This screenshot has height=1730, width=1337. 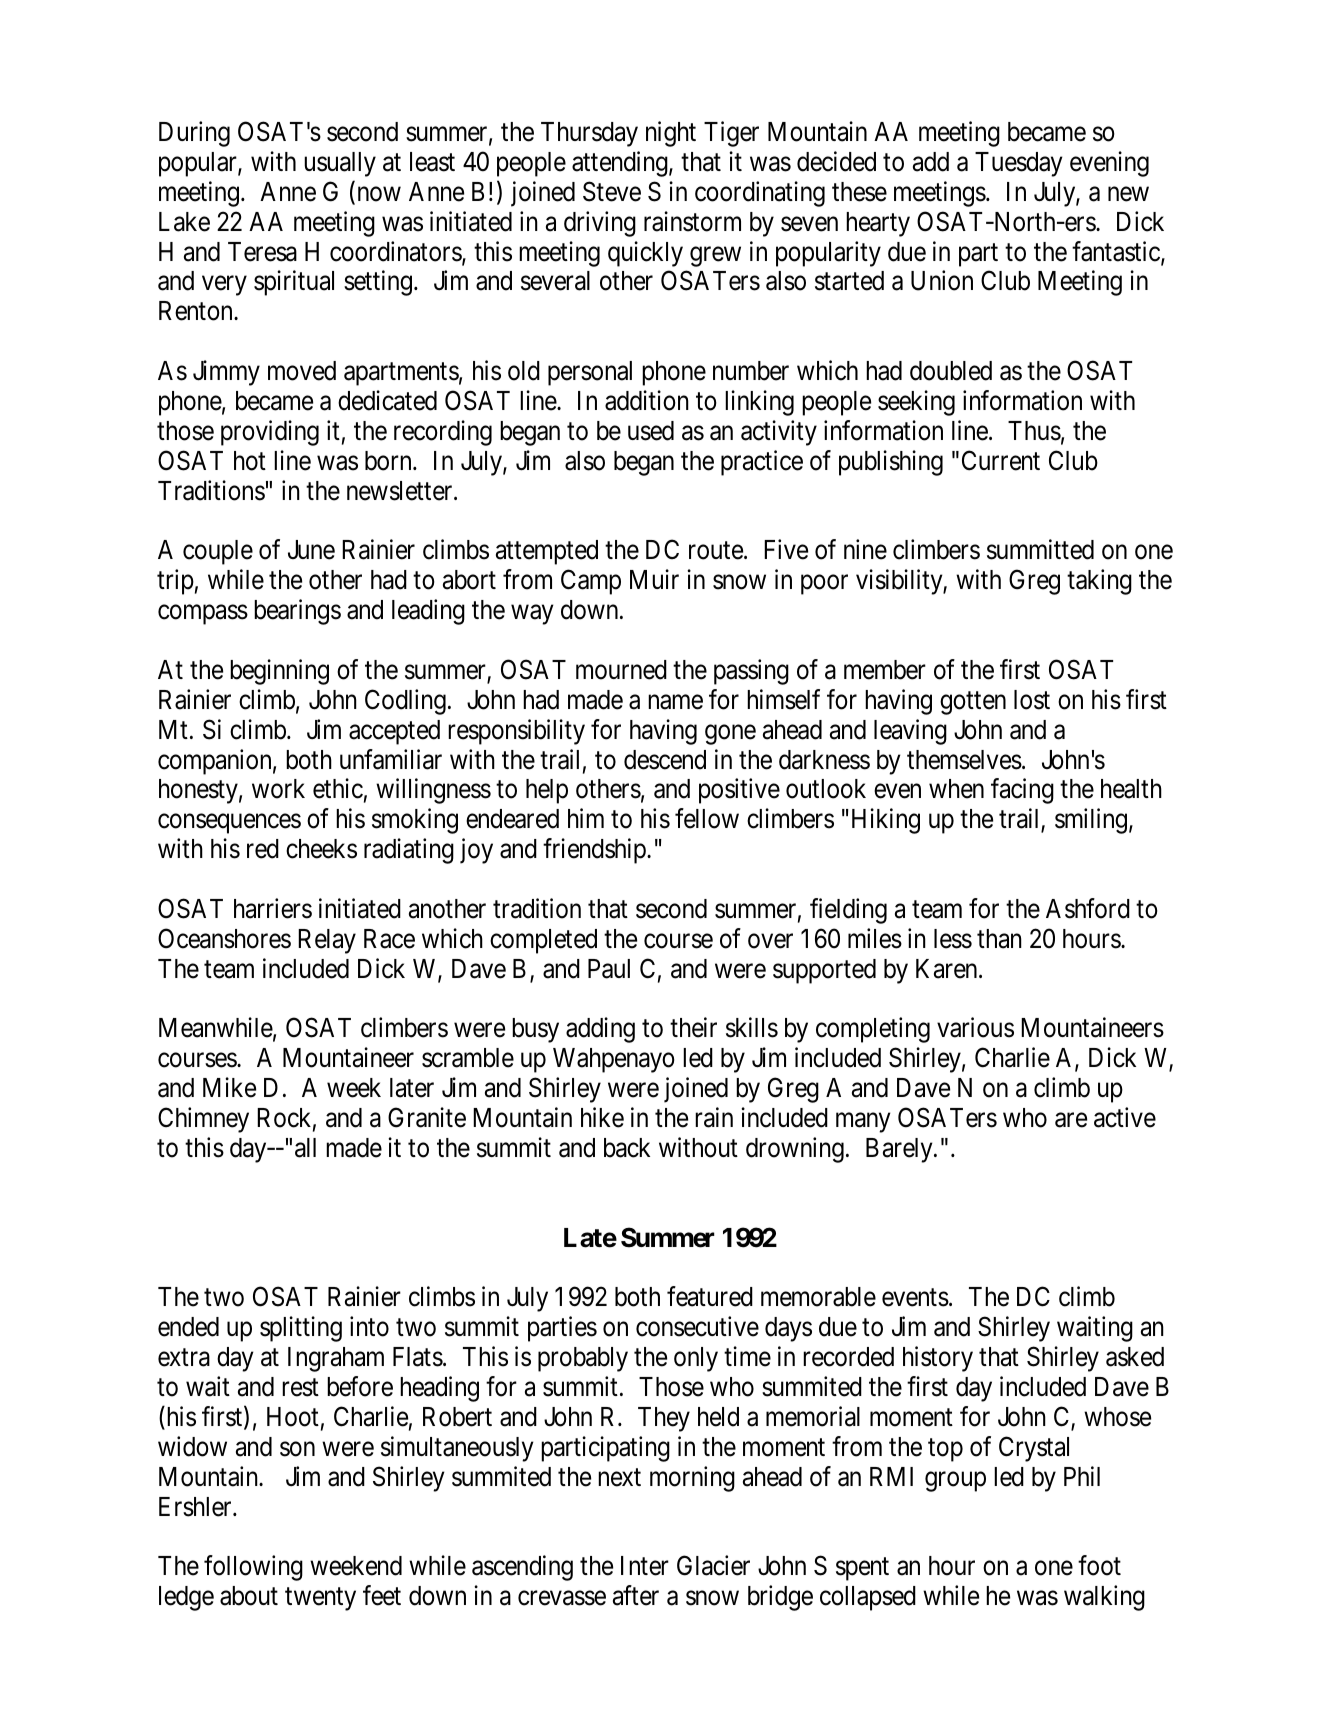 What do you see at coordinates (1001, 460) in the screenshot?
I see `Current` at bounding box center [1001, 460].
